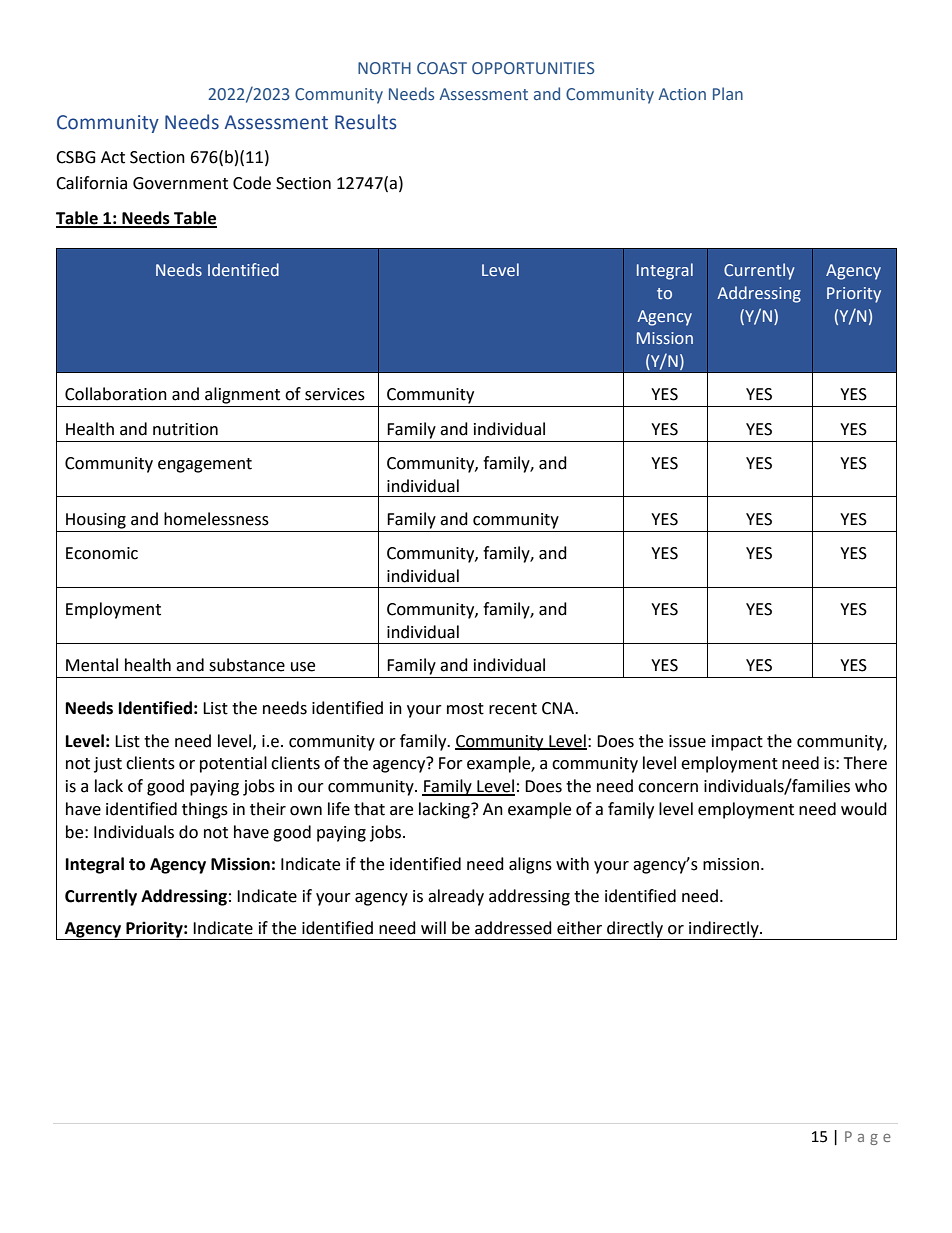 The width and height of the image is (952, 1233). Describe the element at coordinates (728, 93) in the image. I see `Plan` at that location.
